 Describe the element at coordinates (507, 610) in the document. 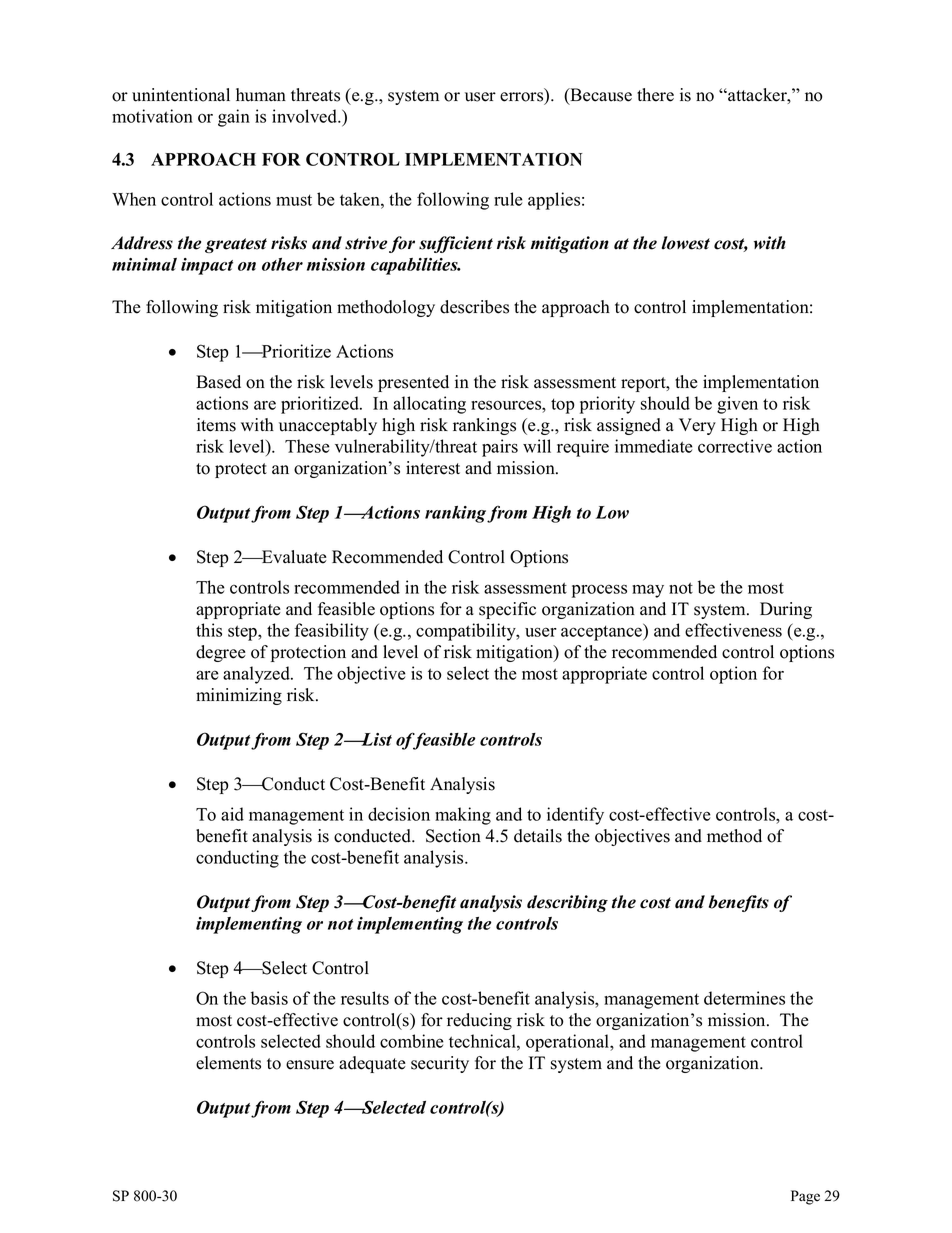

I see `specific` at that location.
